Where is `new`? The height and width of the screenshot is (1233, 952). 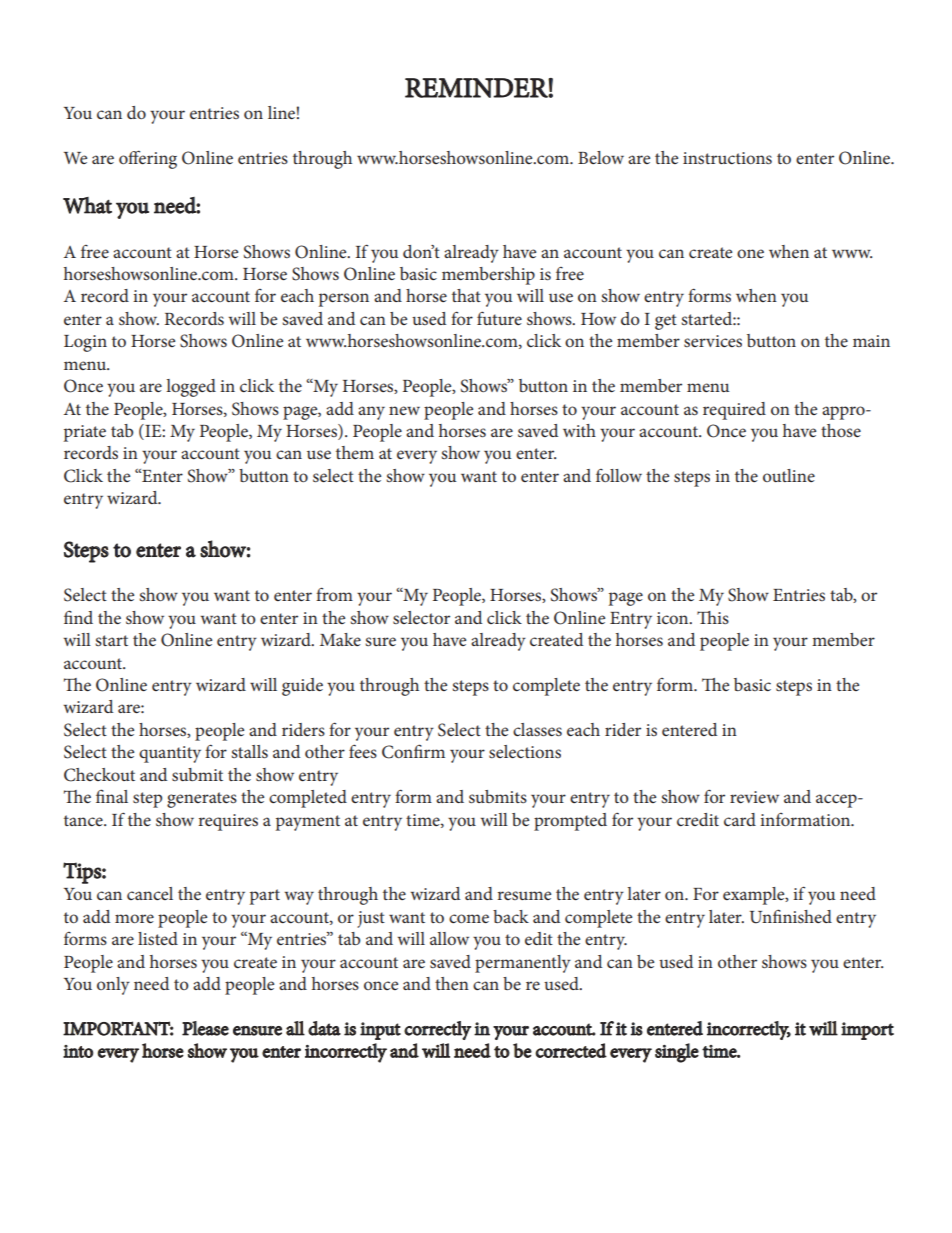 new is located at coordinates (404, 410).
